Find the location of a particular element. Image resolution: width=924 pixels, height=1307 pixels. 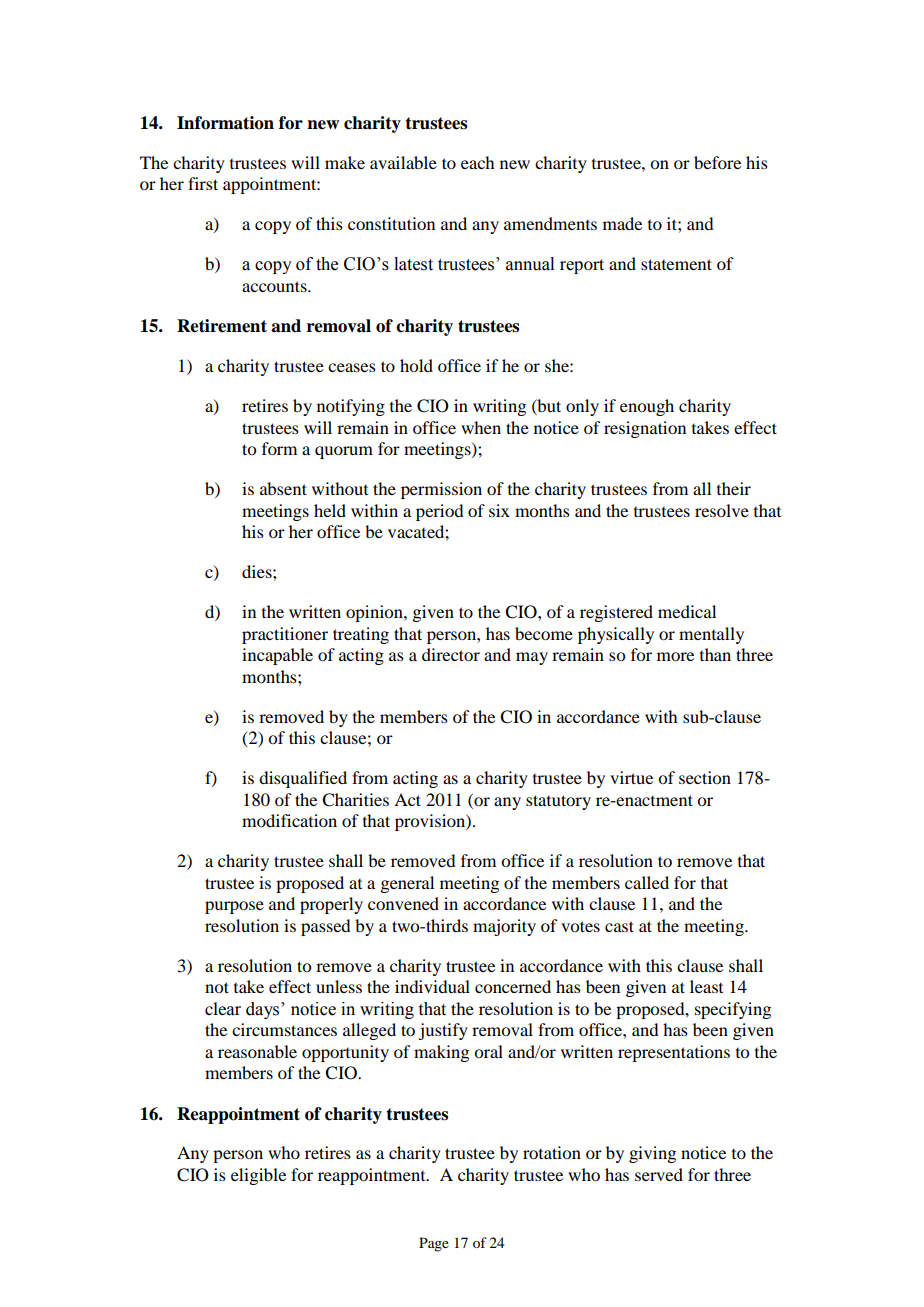

general is located at coordinates (407, 884).
